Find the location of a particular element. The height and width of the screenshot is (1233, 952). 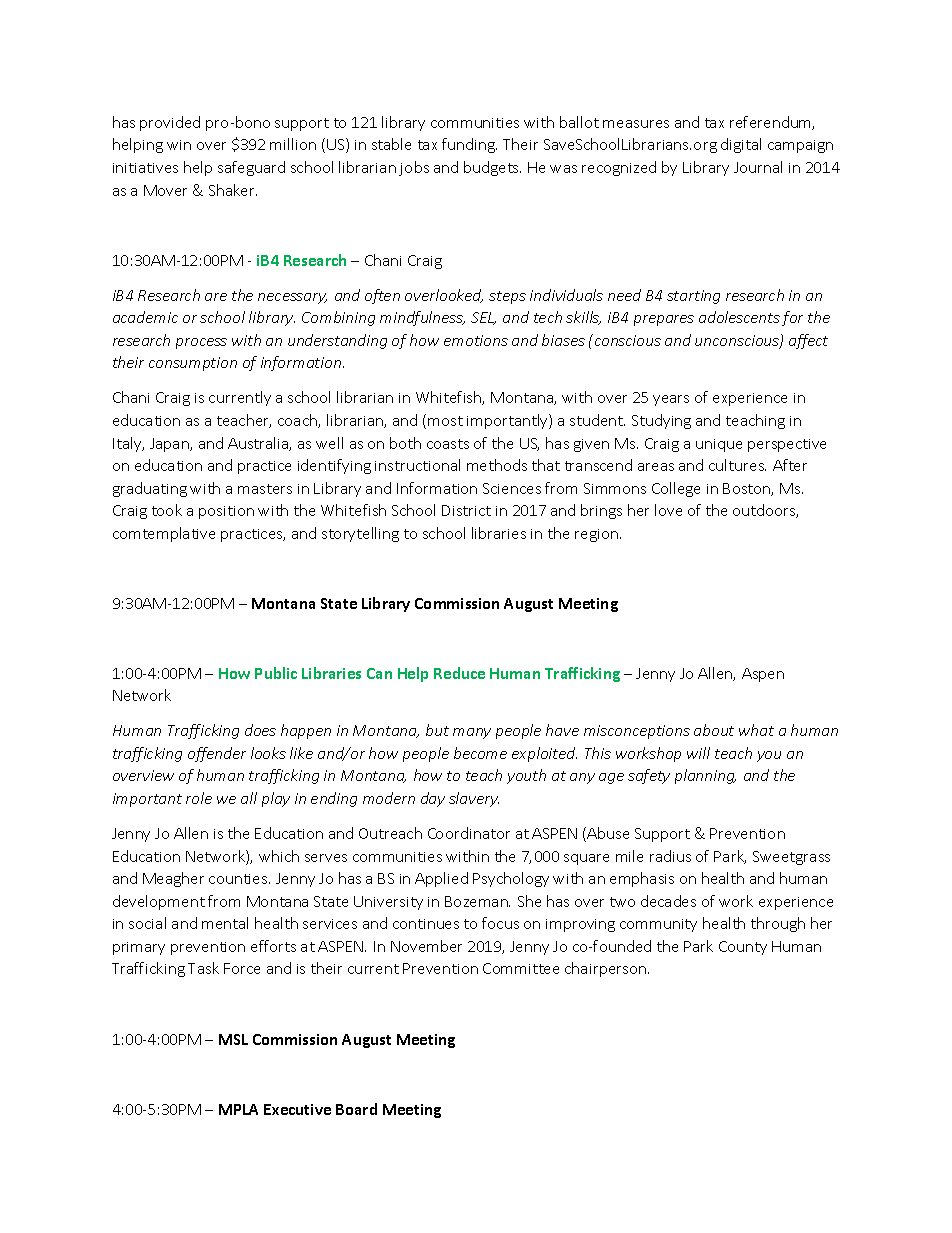

County is located at coordinates (743, 948).
